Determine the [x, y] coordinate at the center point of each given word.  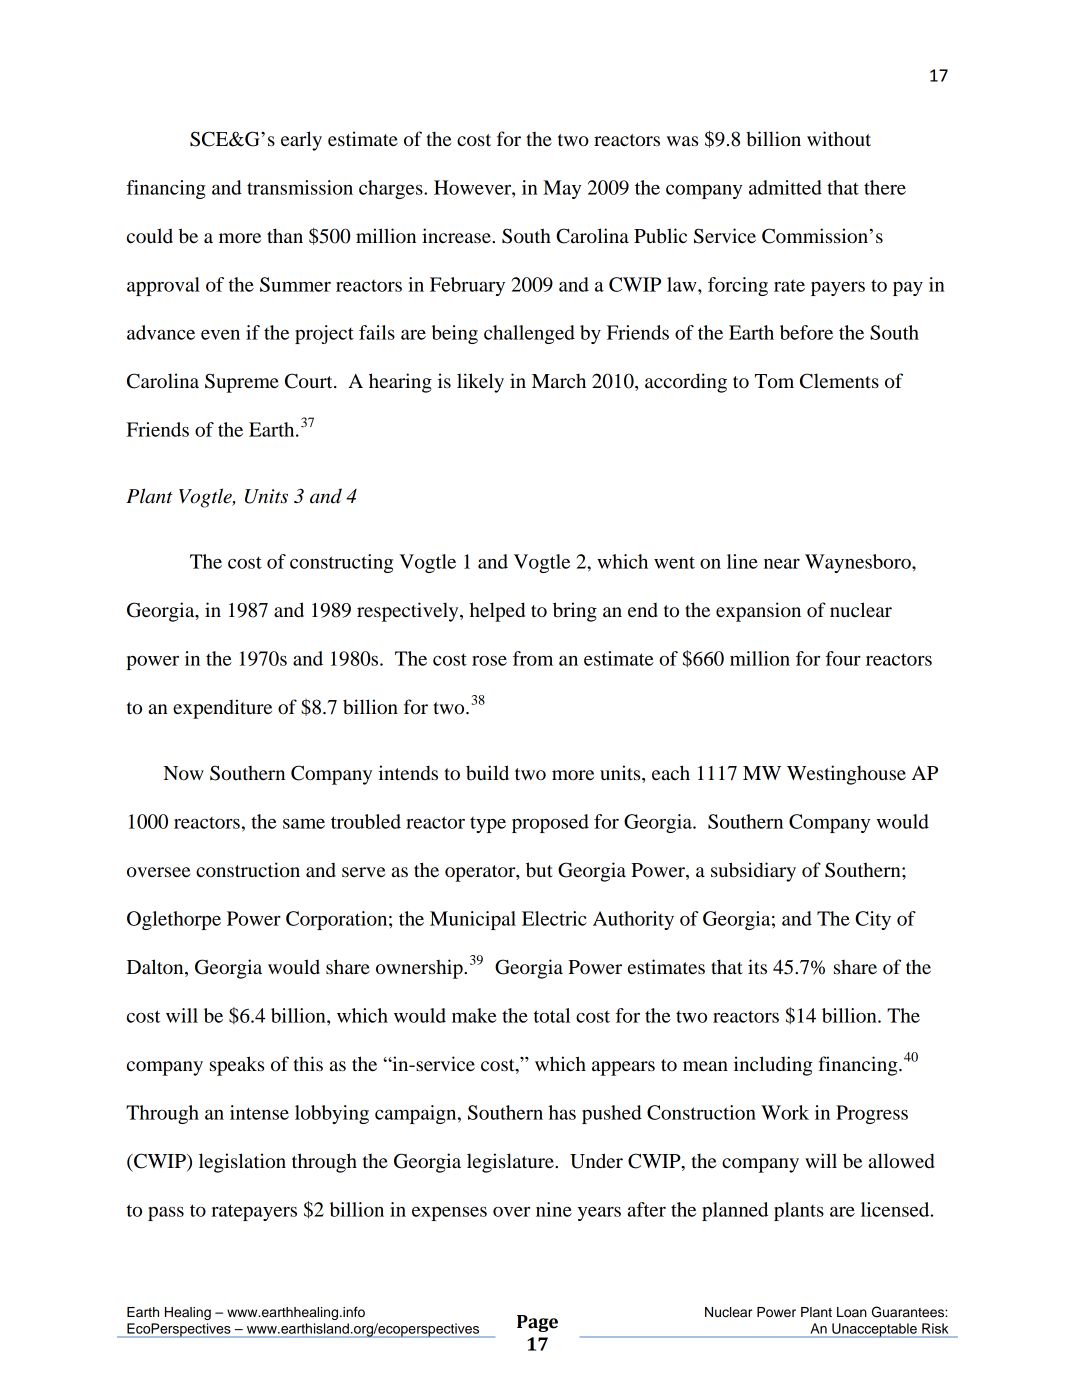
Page [537, 1323]
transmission [300, 187]
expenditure [222, 709]
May [562, 189]
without [839, 139]
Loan [852, 1312]
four [843, 658]
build [487, 773]
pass [166, 1213]
